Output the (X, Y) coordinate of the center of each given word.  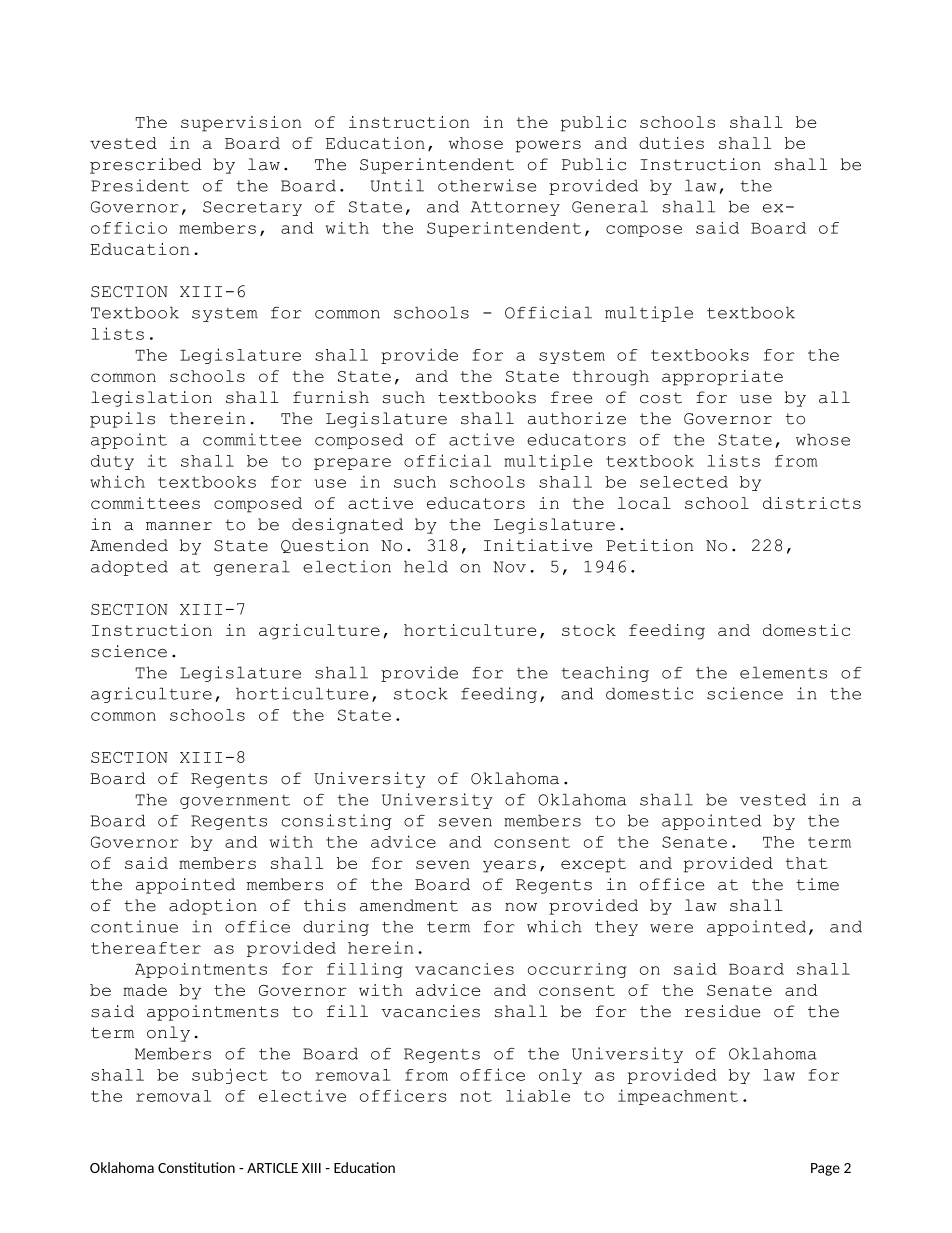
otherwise (487, 185)
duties (671, 143)
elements (783, 672)
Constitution (196, 1167)
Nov (509, 567)
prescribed (146, 166)
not (476, 1096)
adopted (129, 568)
